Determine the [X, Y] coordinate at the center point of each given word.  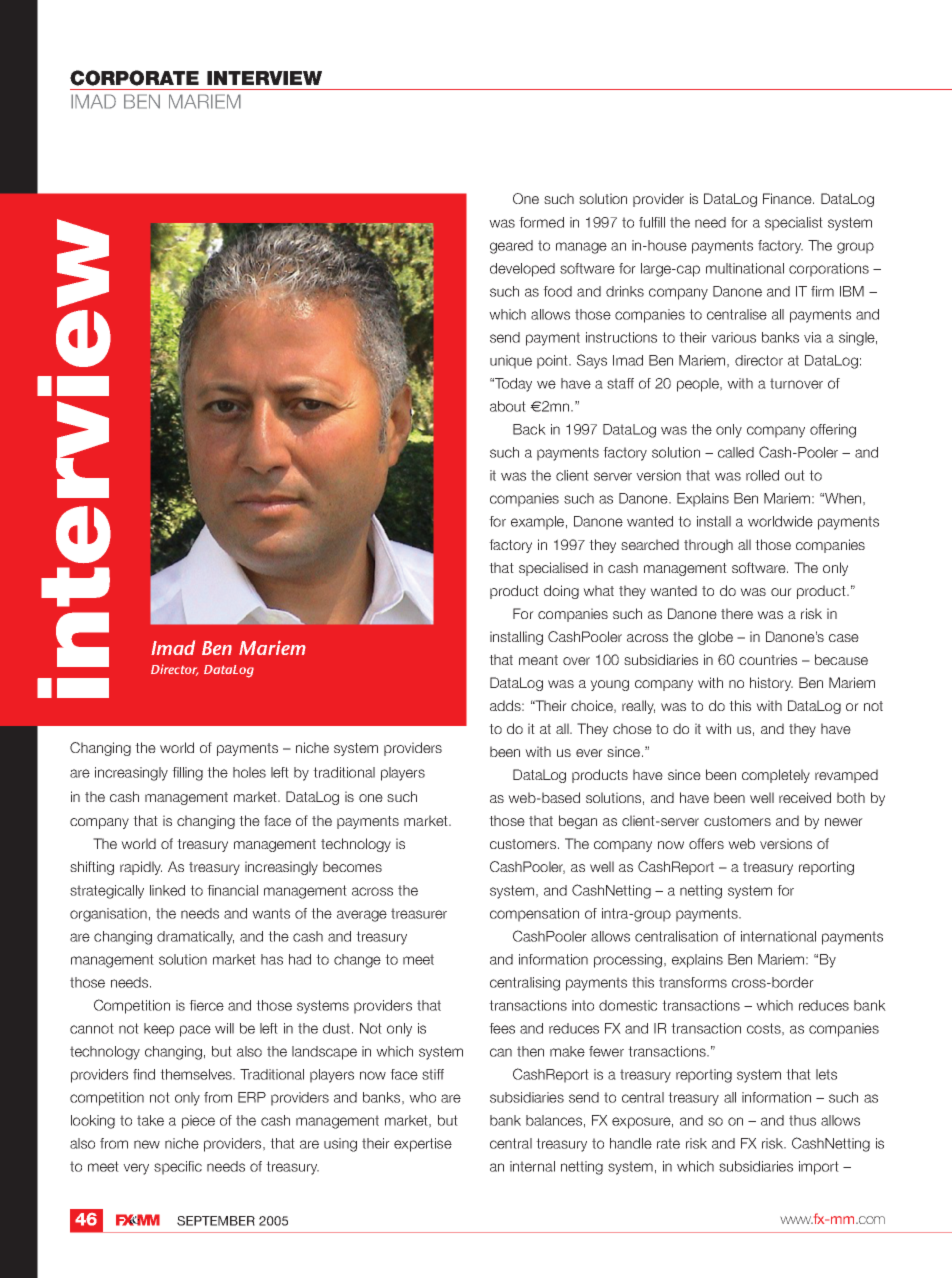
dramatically [195, 938]
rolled [762, 475]
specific [178, 1168]
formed [541, 222]
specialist [794, 224]
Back [529, 429]
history [771, 684]
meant [538, 660]
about [508, 406]
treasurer [419, 913]
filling [187, 774]
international [778, 936]
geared [511, 247]
